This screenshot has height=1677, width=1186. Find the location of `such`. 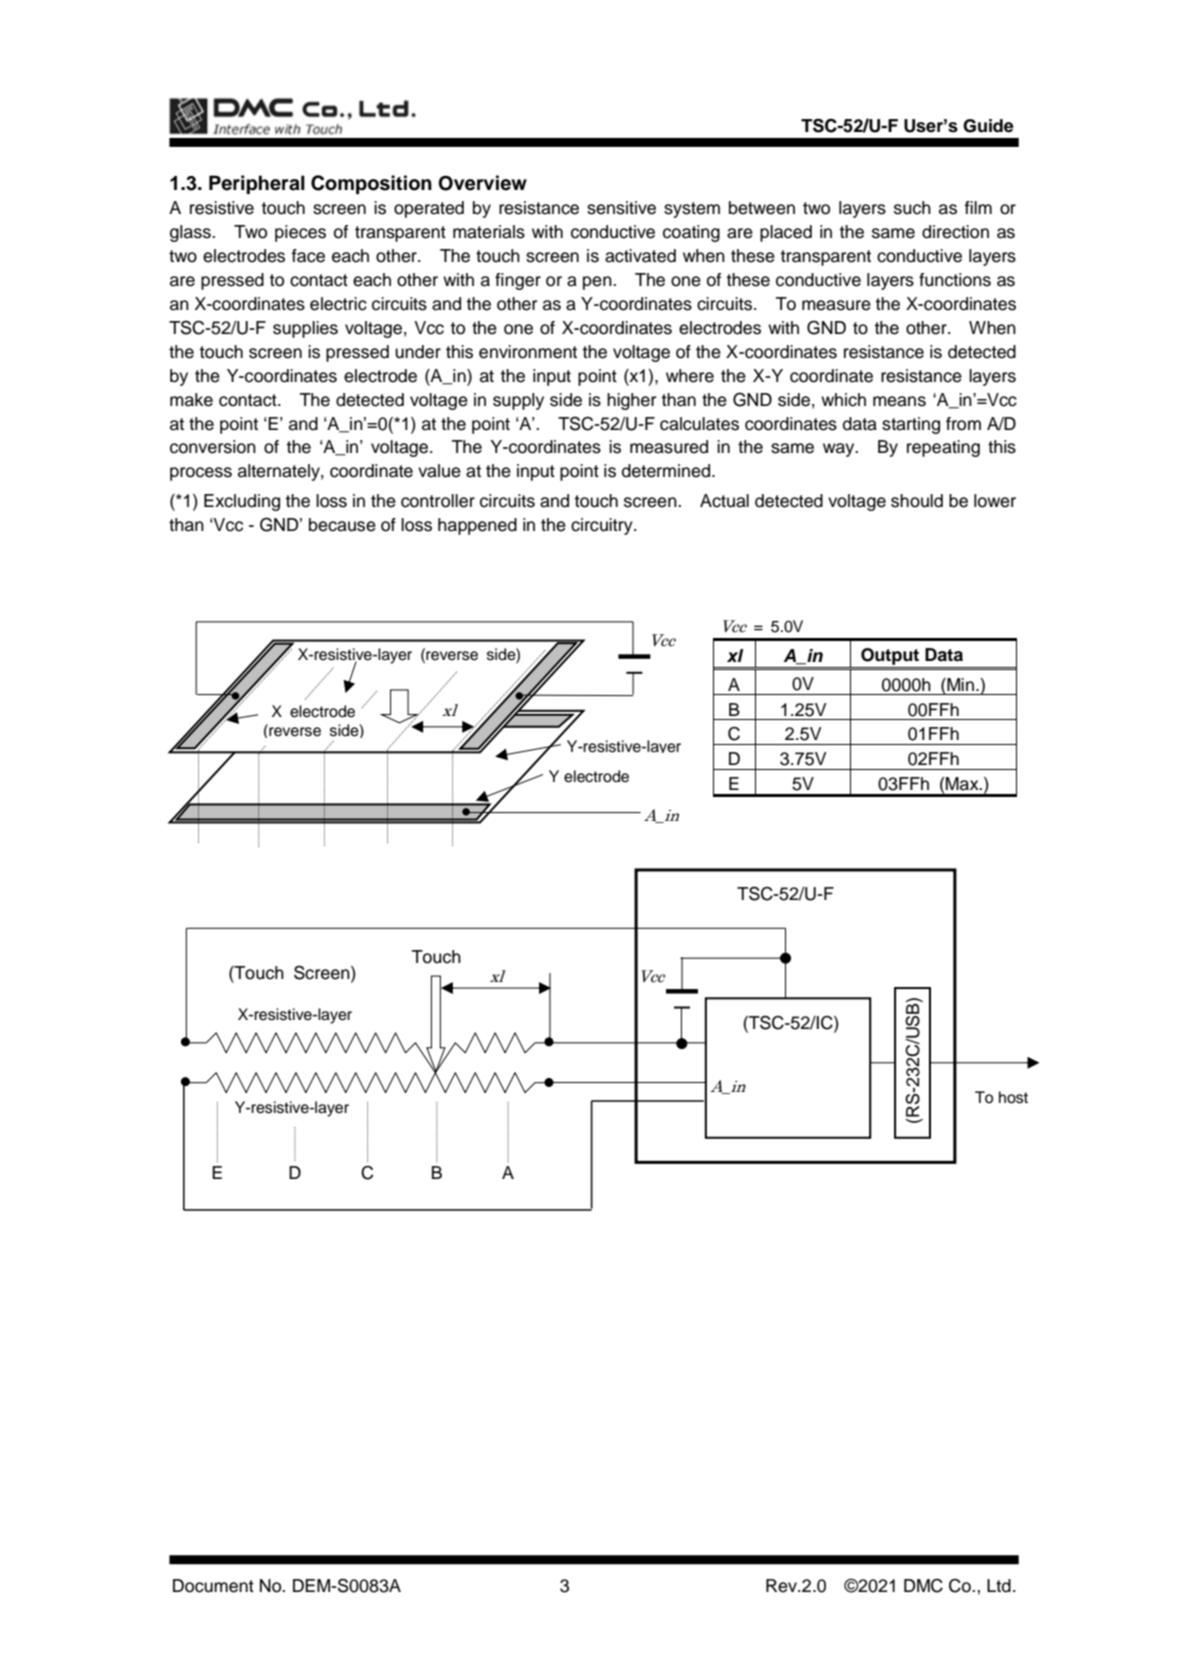

such is located at coordinates (912, 208).
